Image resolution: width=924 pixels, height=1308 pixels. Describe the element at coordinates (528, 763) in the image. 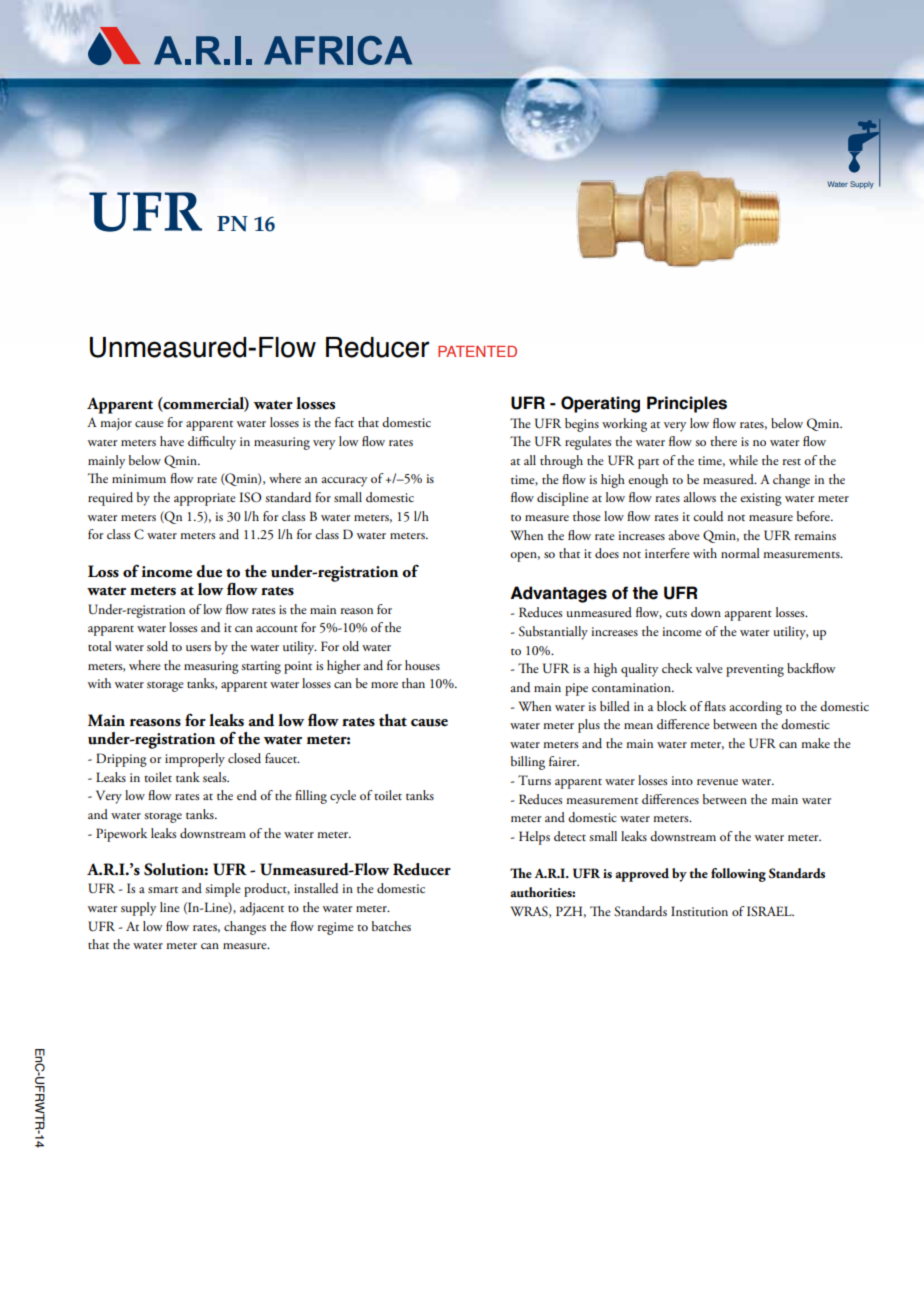

I see `billing` at that location.
